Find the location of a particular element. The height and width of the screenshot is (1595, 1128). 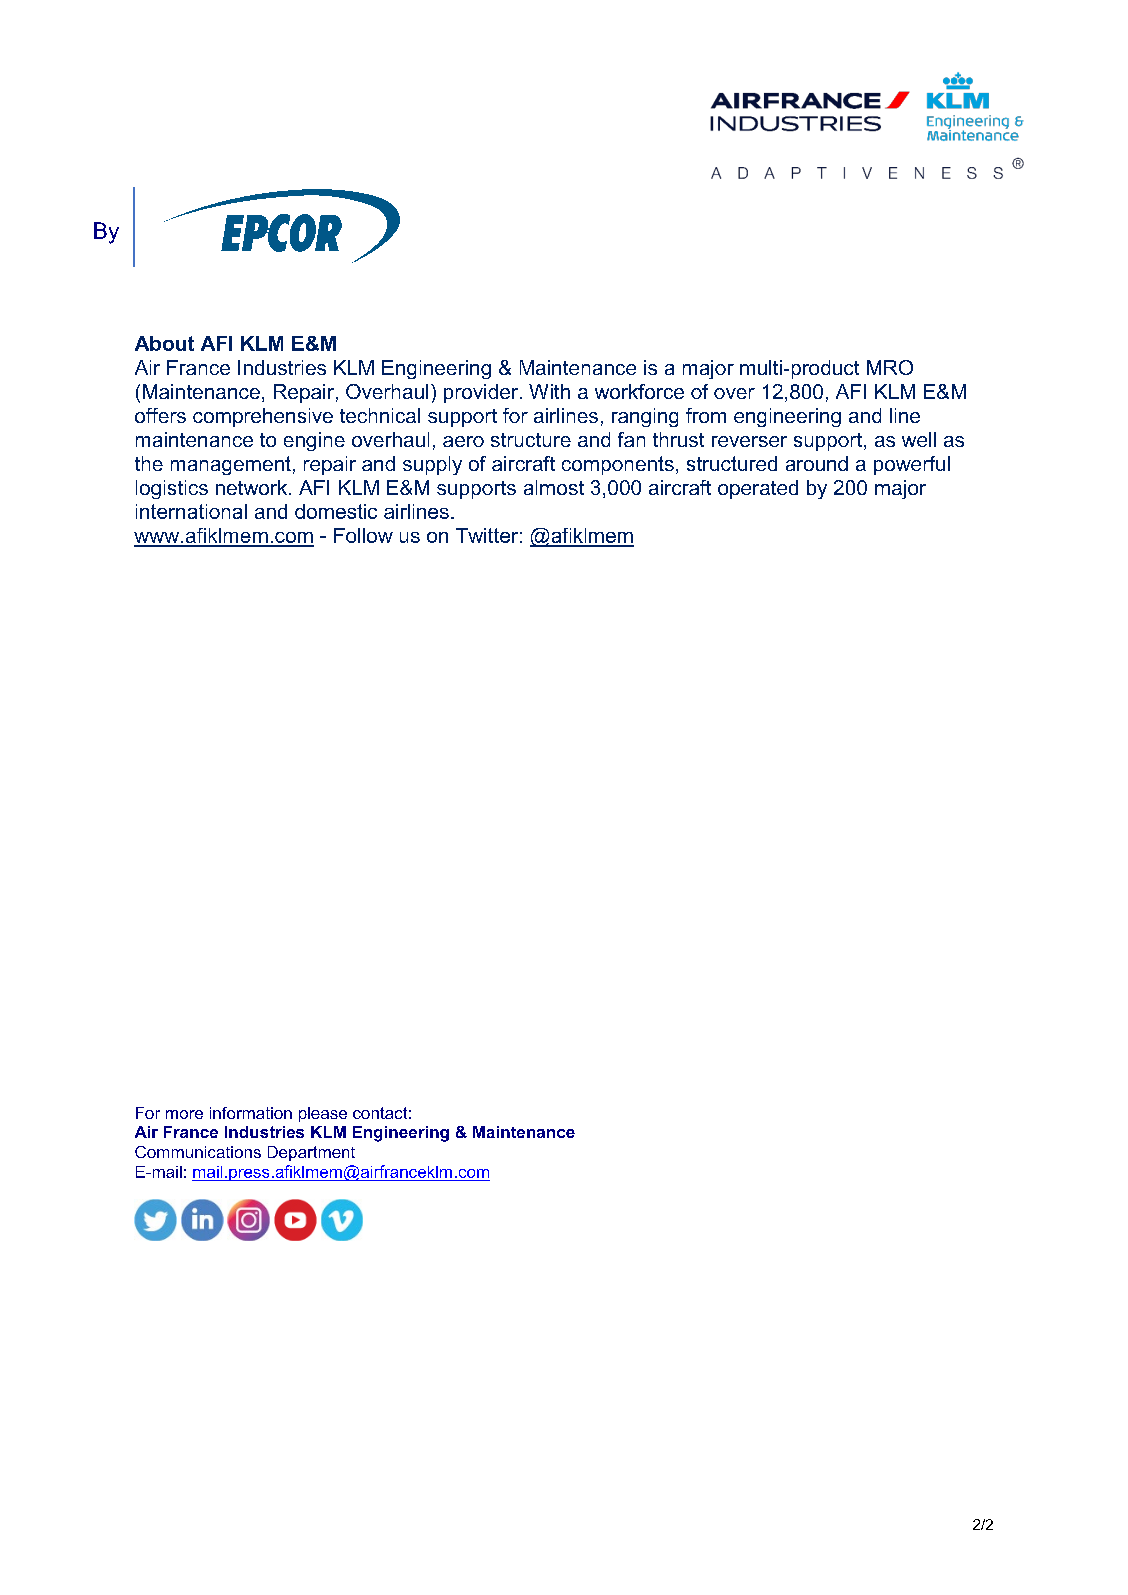

With is located at coordinates (549, 391).
